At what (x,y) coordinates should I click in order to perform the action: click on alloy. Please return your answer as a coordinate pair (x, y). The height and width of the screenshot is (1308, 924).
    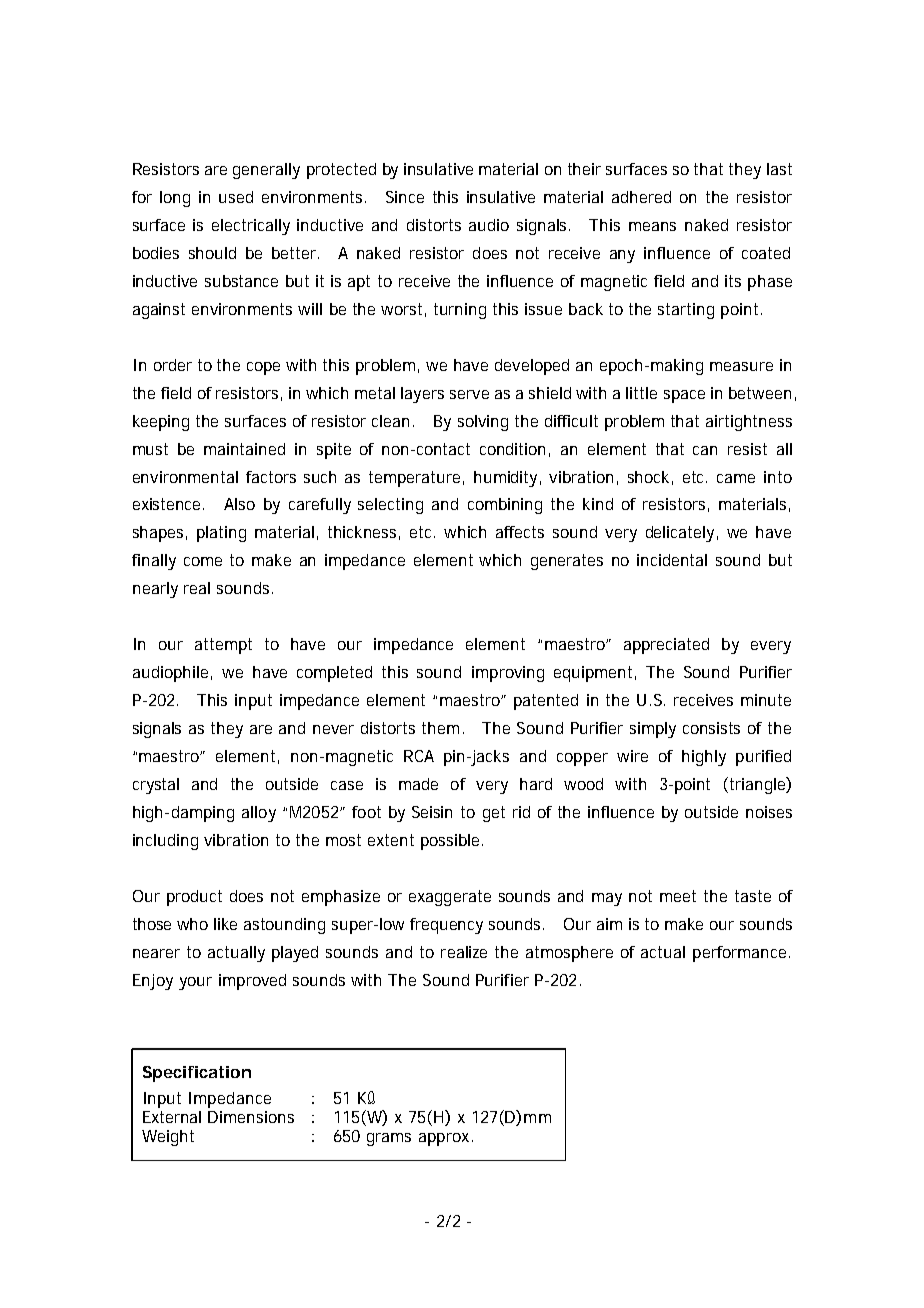
    Looking at the image, I should click on (259, 814).
